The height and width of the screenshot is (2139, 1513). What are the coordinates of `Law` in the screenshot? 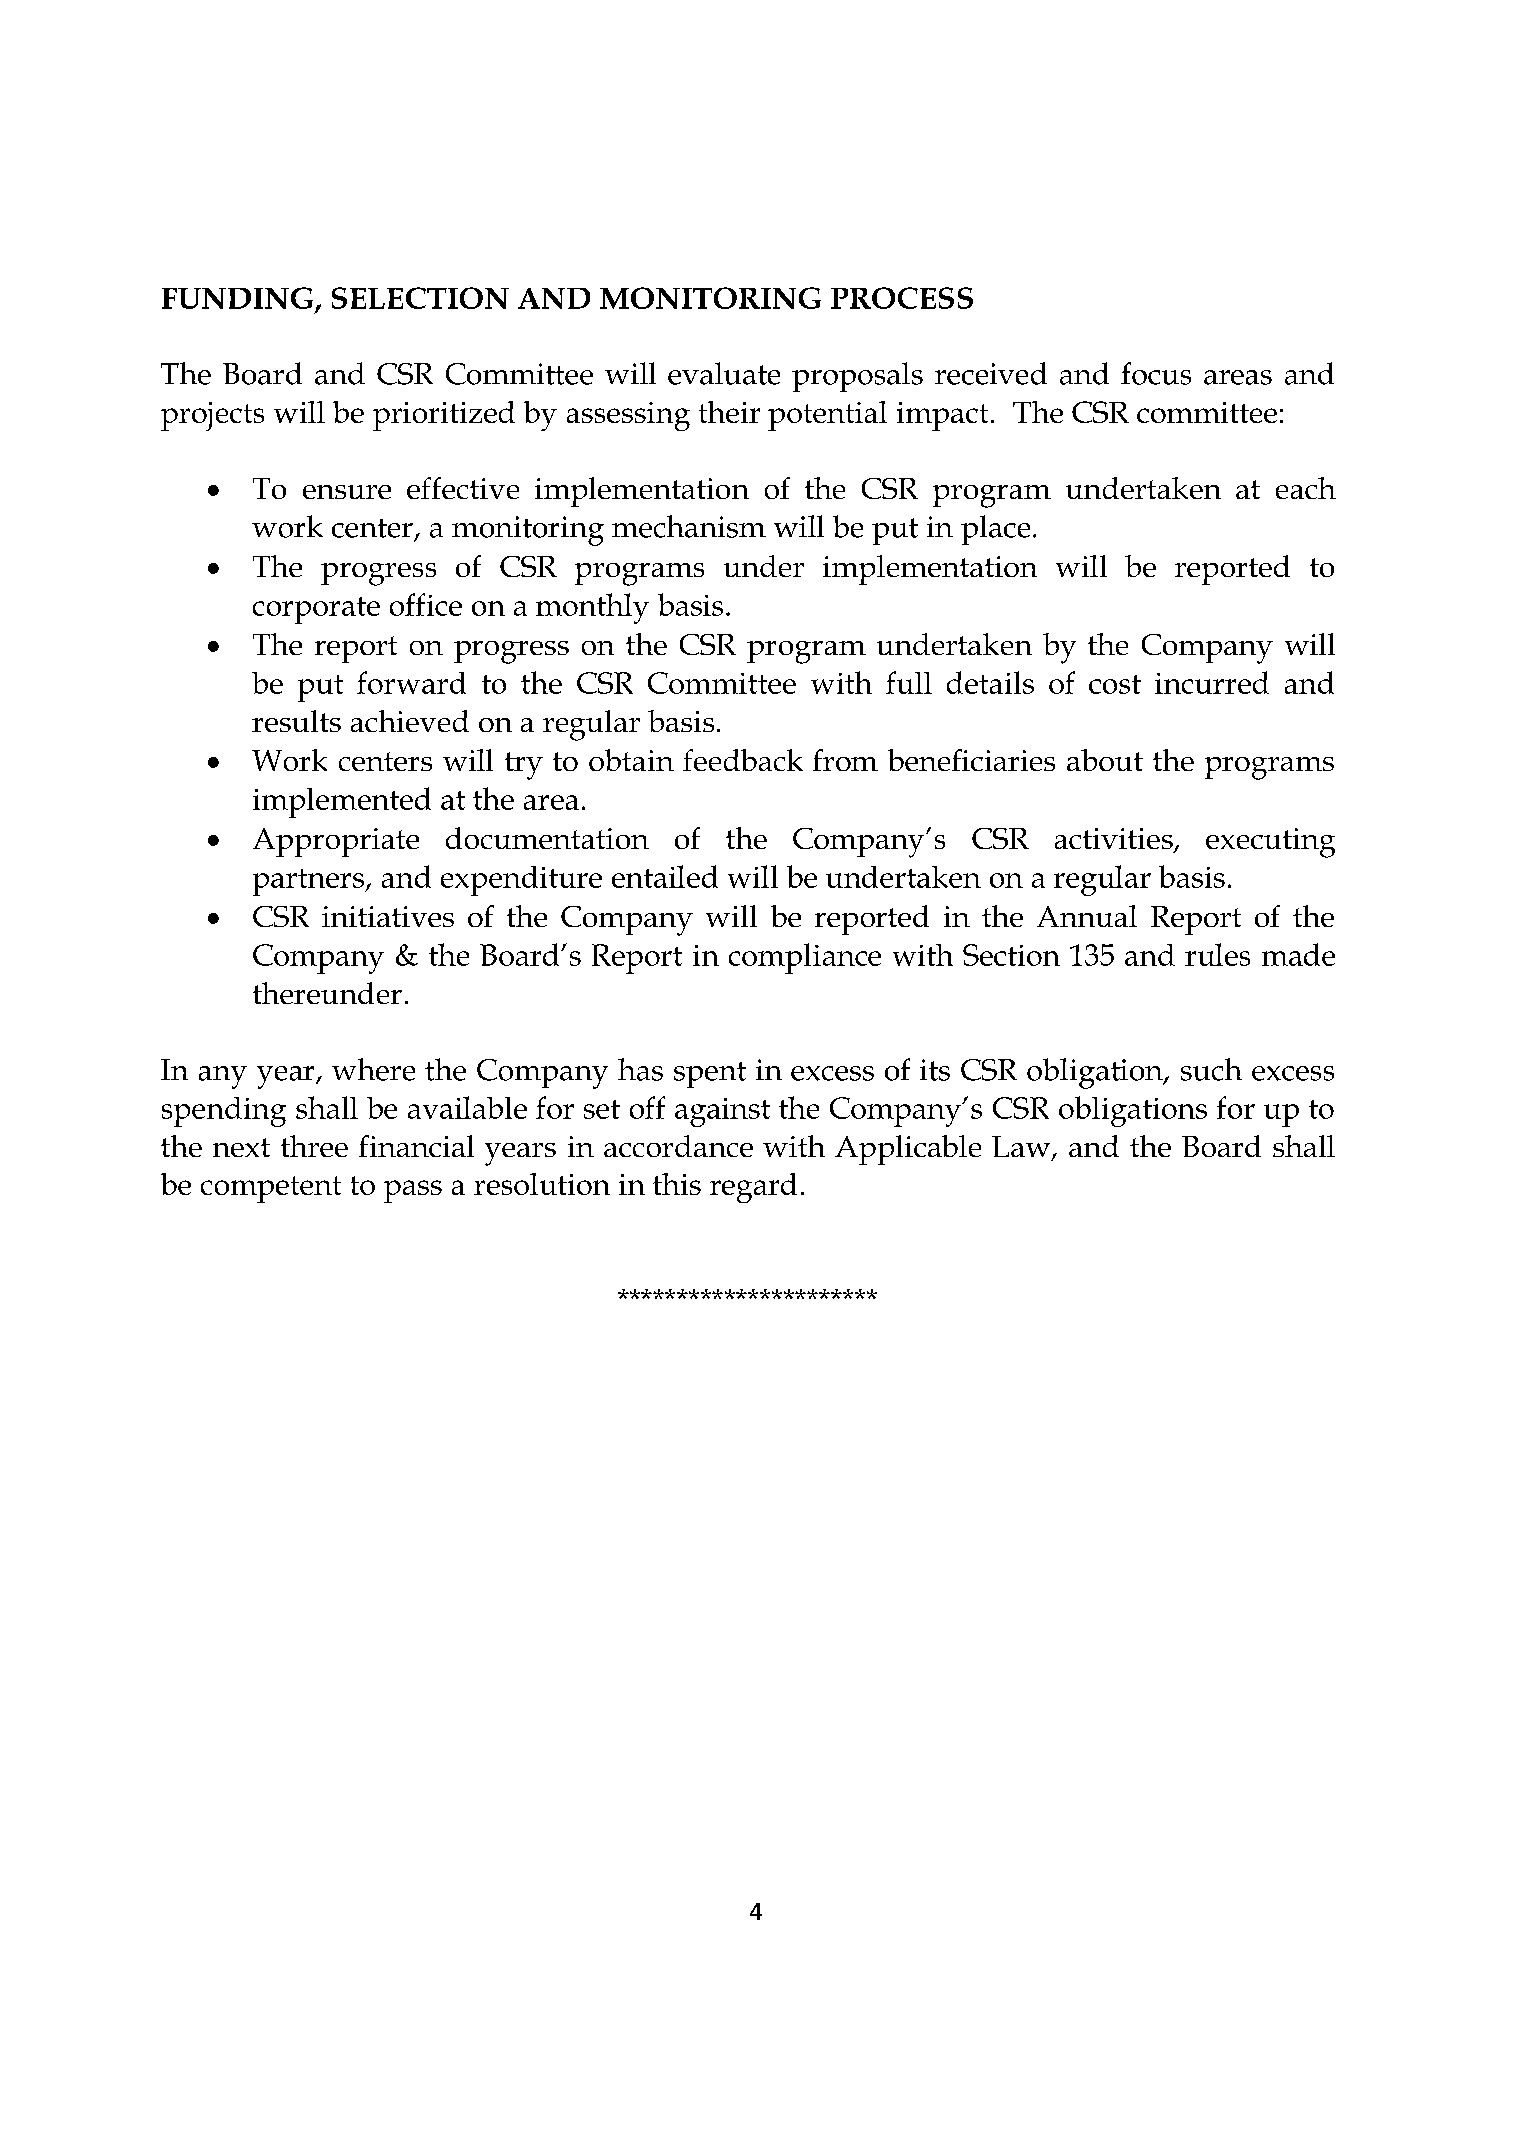 It's located at (1022, 1148).
